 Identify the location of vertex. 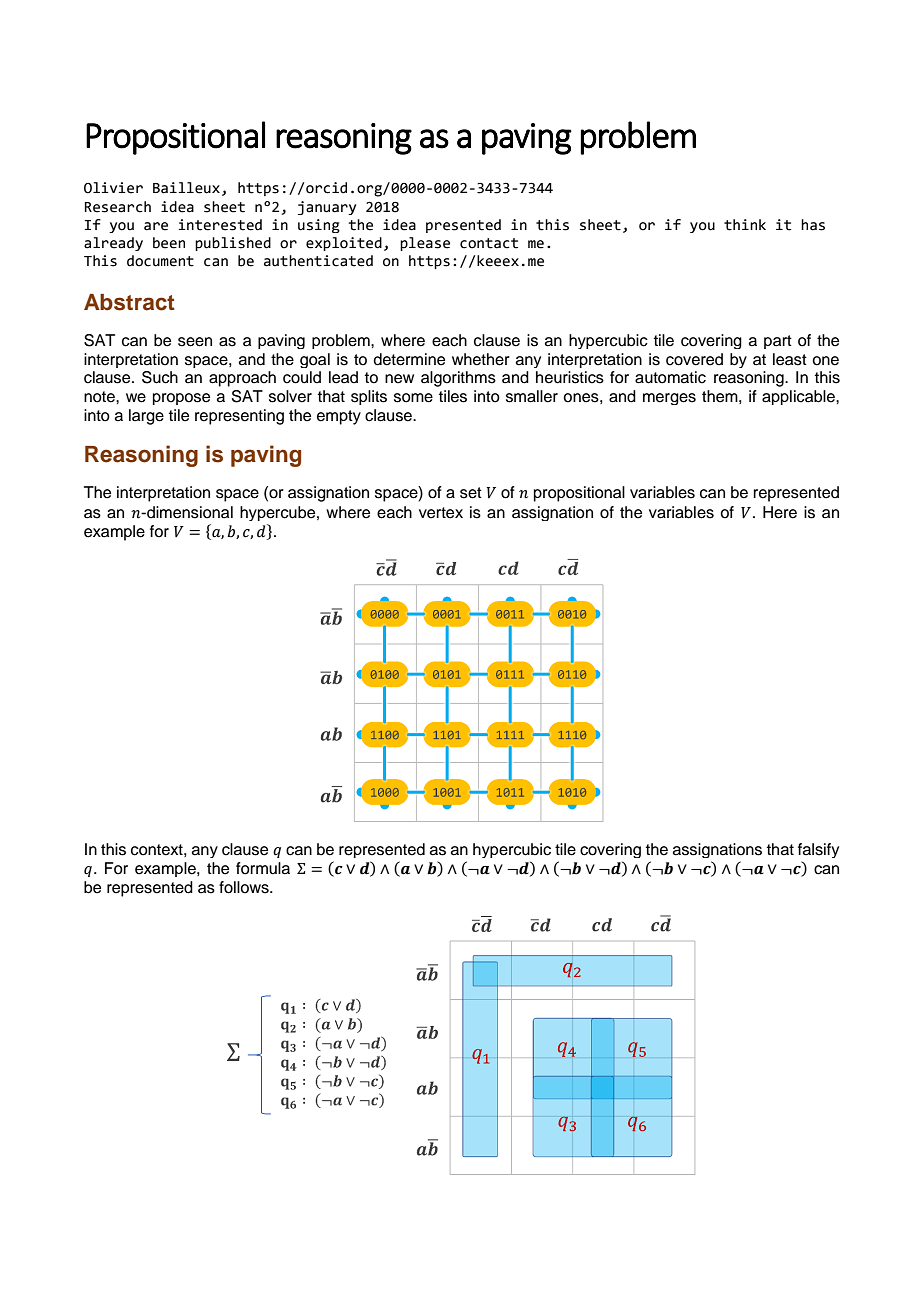
(441, 513).
